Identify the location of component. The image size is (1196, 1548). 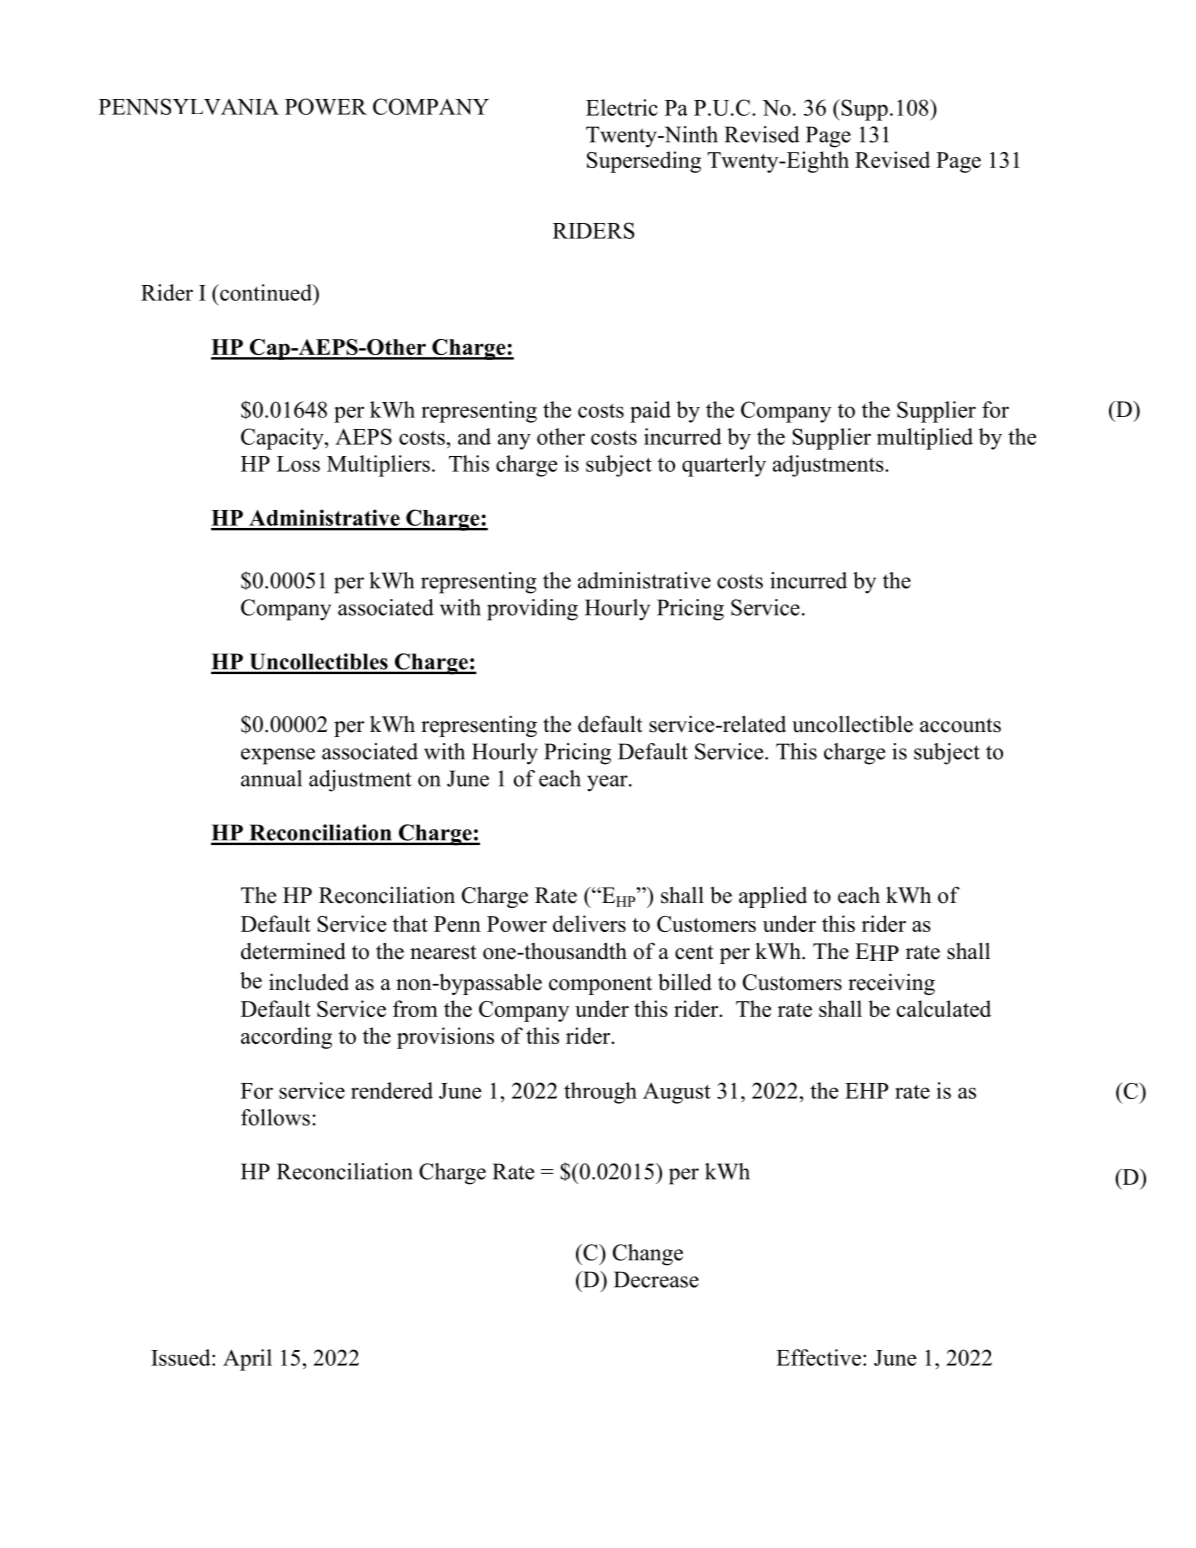
(600, 985).
